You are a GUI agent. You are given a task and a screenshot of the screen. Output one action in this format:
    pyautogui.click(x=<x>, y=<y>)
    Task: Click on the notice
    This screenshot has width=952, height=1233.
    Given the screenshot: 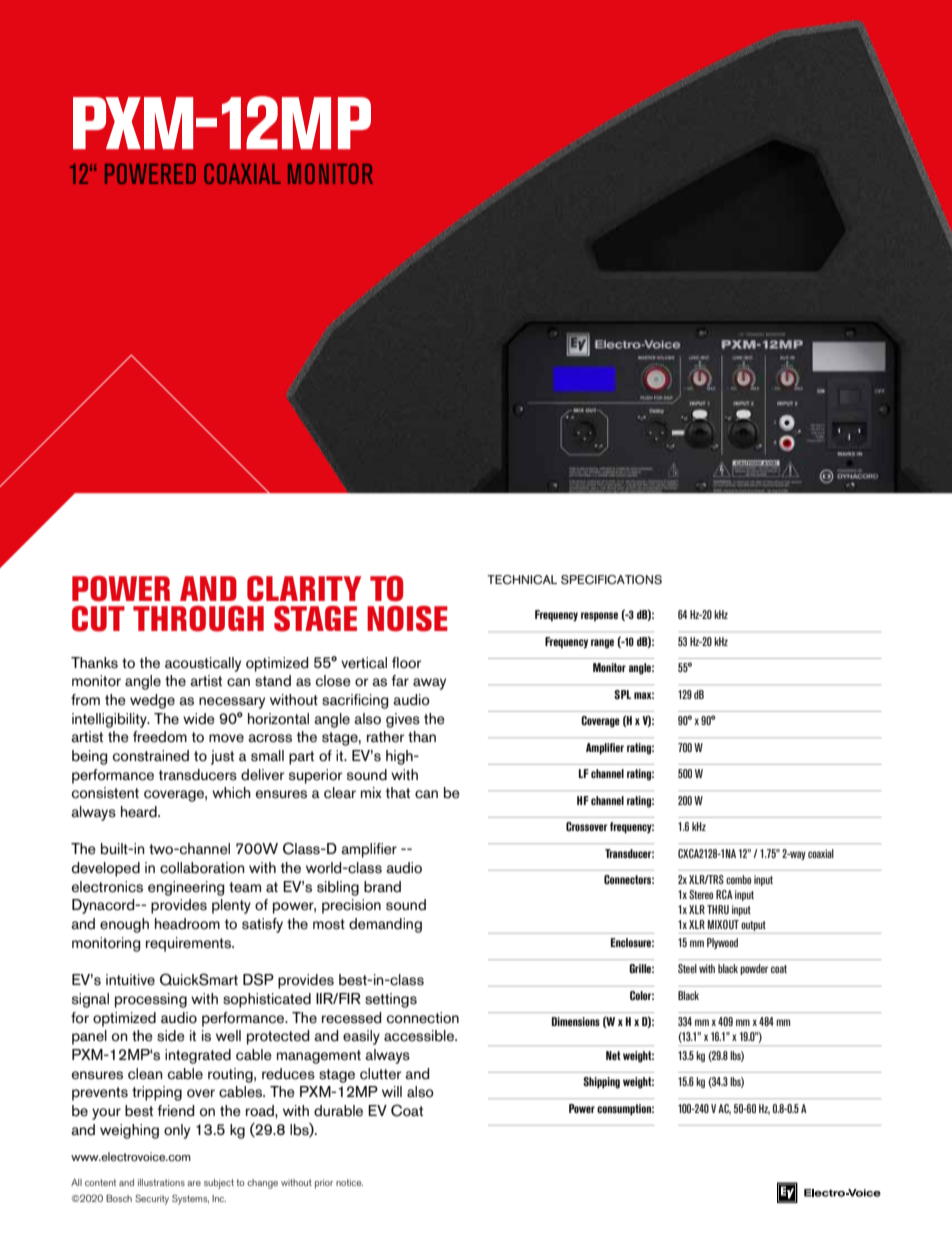 What is the action you would take?
    pyautogui.click(x=349, y=1182)
